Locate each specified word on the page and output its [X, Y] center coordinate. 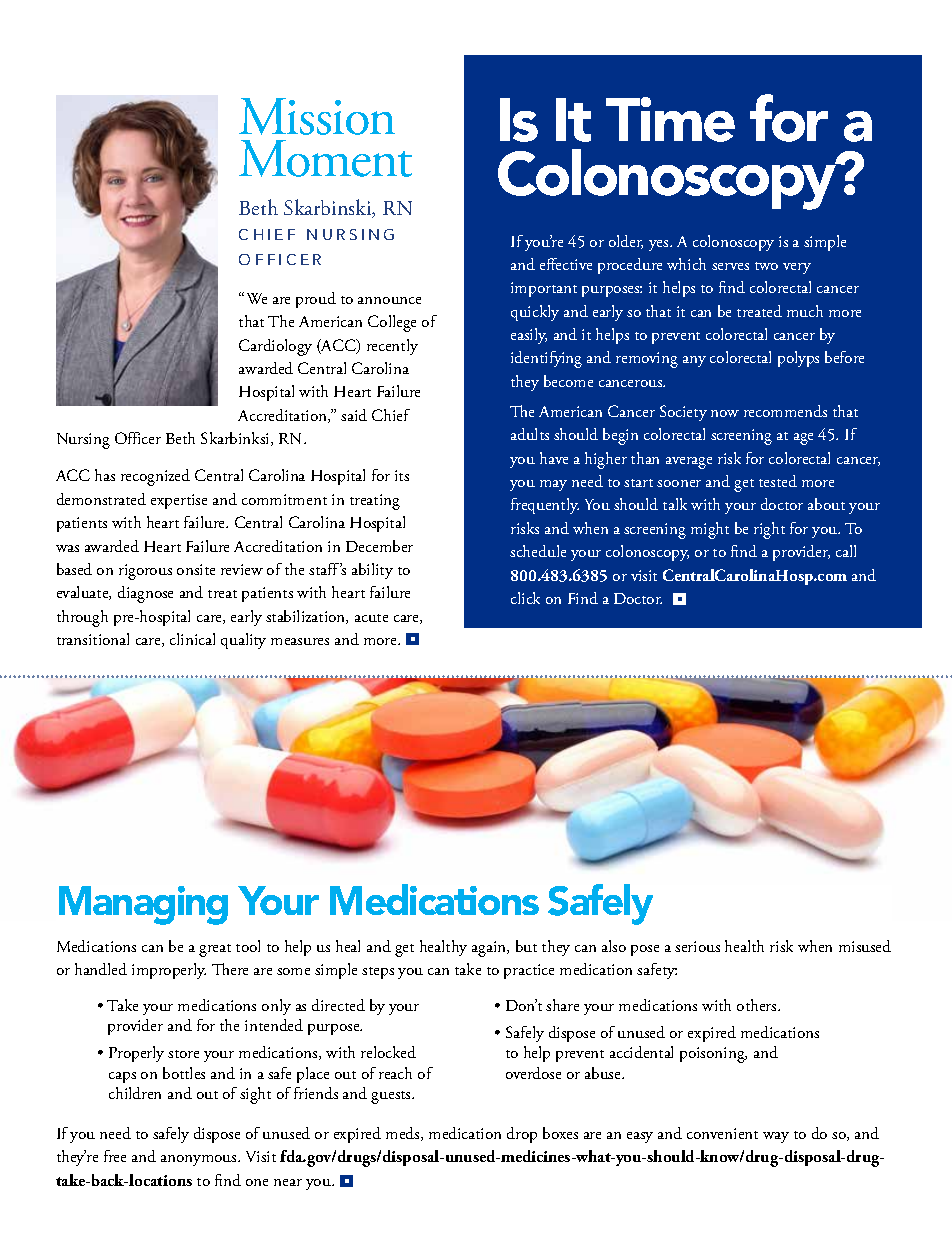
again [490, 949]
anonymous [200, 1160]
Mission [317, 116]
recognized [155, 477]
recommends [785, 411]
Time [670, 119]
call [846, 551]
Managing [143, 905]
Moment [325, 158]
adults [530, 434]
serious [697, 946]
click [525, 598]
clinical [192, 639]
